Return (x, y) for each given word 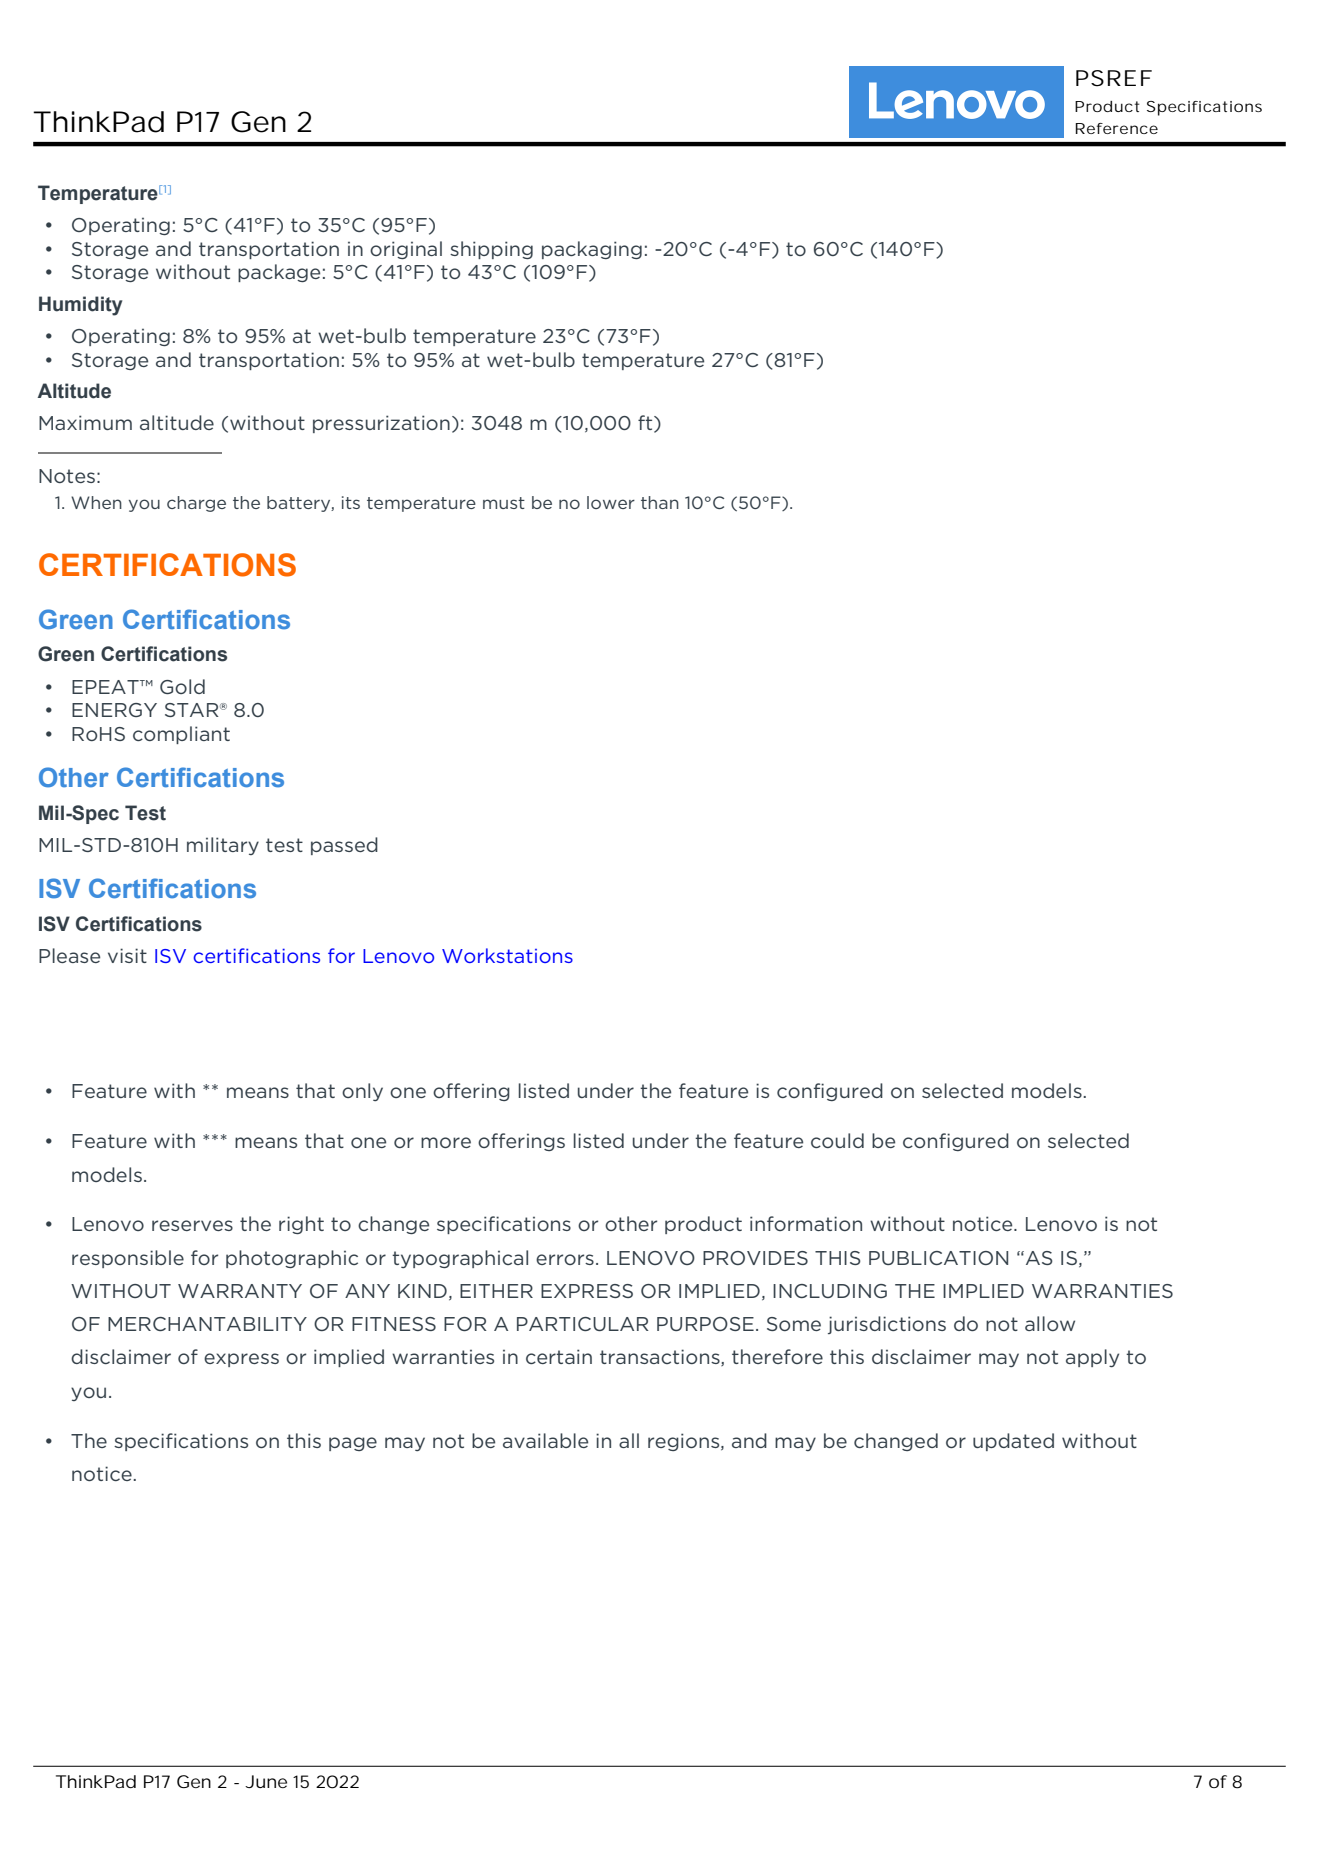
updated (1013, 1442)
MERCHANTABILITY (207, 1324)
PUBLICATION (938, 1258)
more (446, 1142)
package (279, 273)
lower (611, 502)
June (266, 1781)
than (660, 502)
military (223, 846)
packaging (592, 250)
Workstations (507, 955)
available (545, 1440)
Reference (1117, 128)
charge (196, 504)
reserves (192, 1225)
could (837, 1140)
